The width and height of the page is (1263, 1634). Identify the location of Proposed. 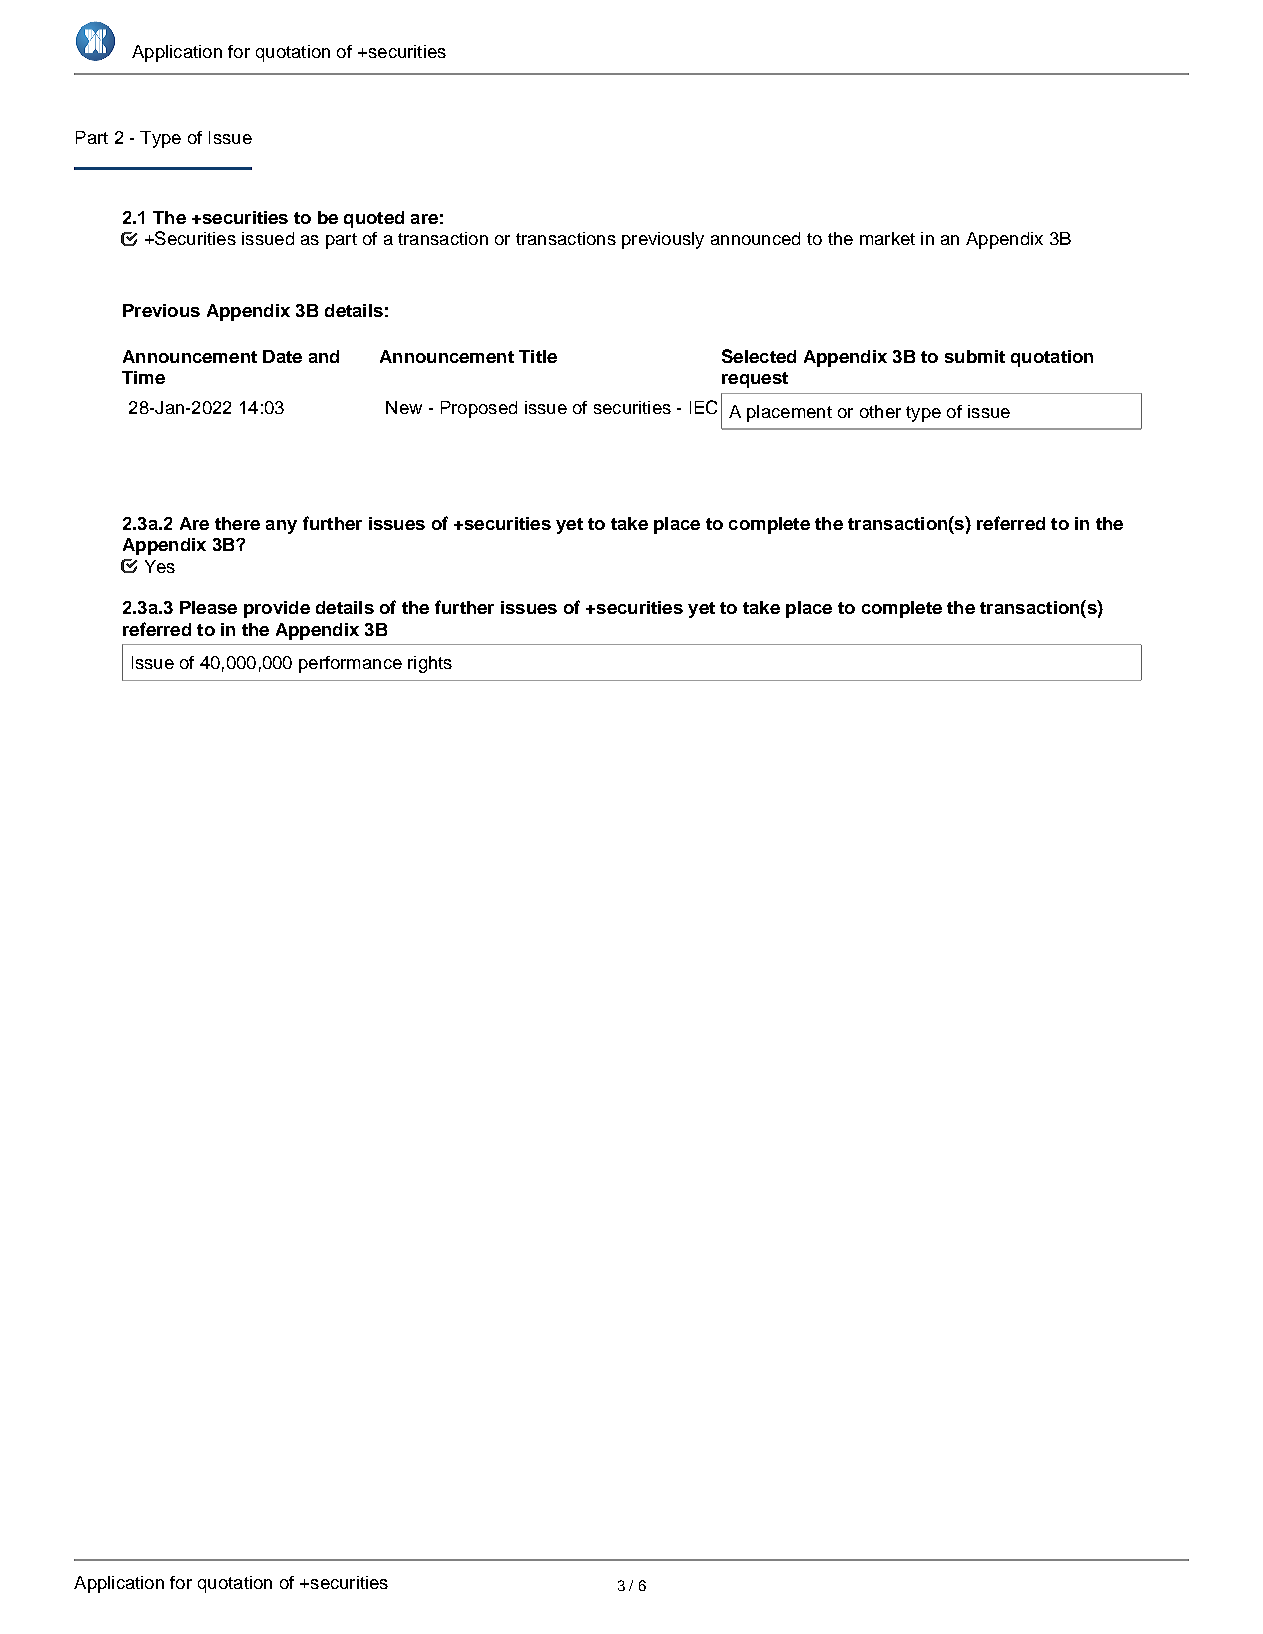
(479, 409).
